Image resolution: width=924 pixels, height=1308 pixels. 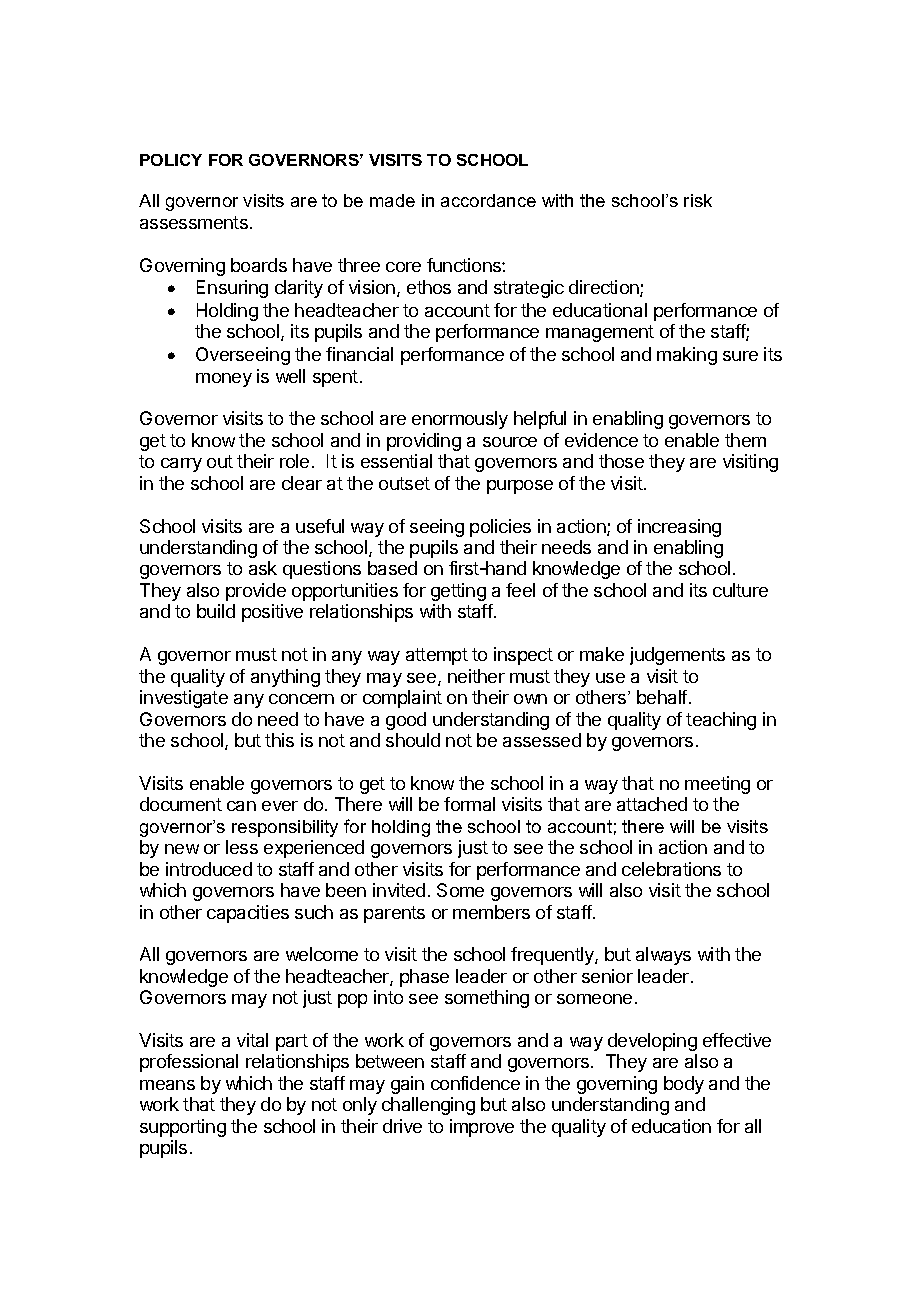 What do you see at coordinates (475, 1083) in the document?
I see `confidence` at bounding box center [475, 1083].
